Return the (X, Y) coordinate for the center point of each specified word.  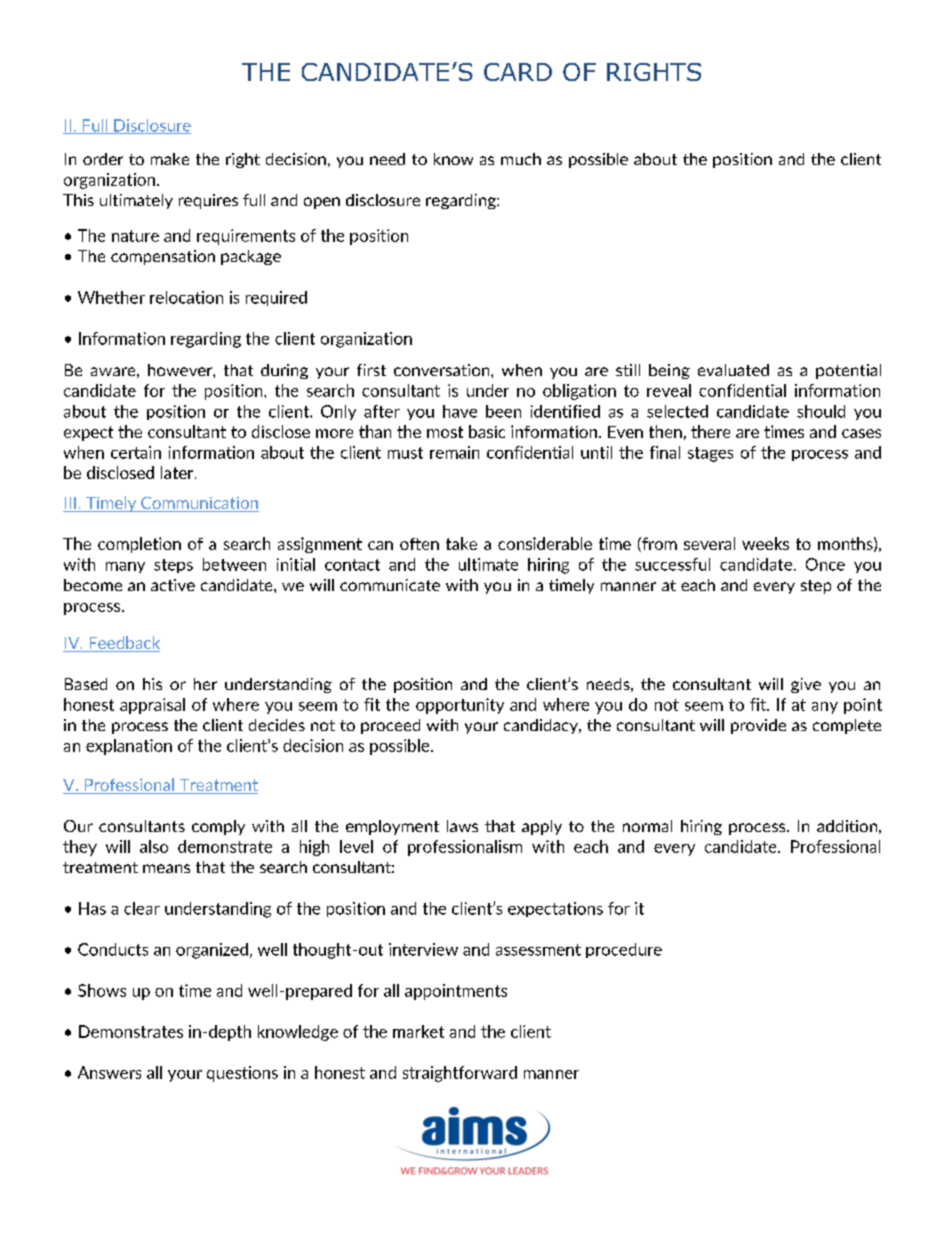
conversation (443, 370)
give (806, 685)
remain (454, 452)
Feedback (123, 644)
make (170, 159)
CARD (518, 72)
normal (647, 826)
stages (710, 454)
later (178, 472)
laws (462, 826)
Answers (109, 1072)
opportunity (460, 706)
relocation (186, 297)
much (521, 159)
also (154, 846)
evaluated (733, 370)
